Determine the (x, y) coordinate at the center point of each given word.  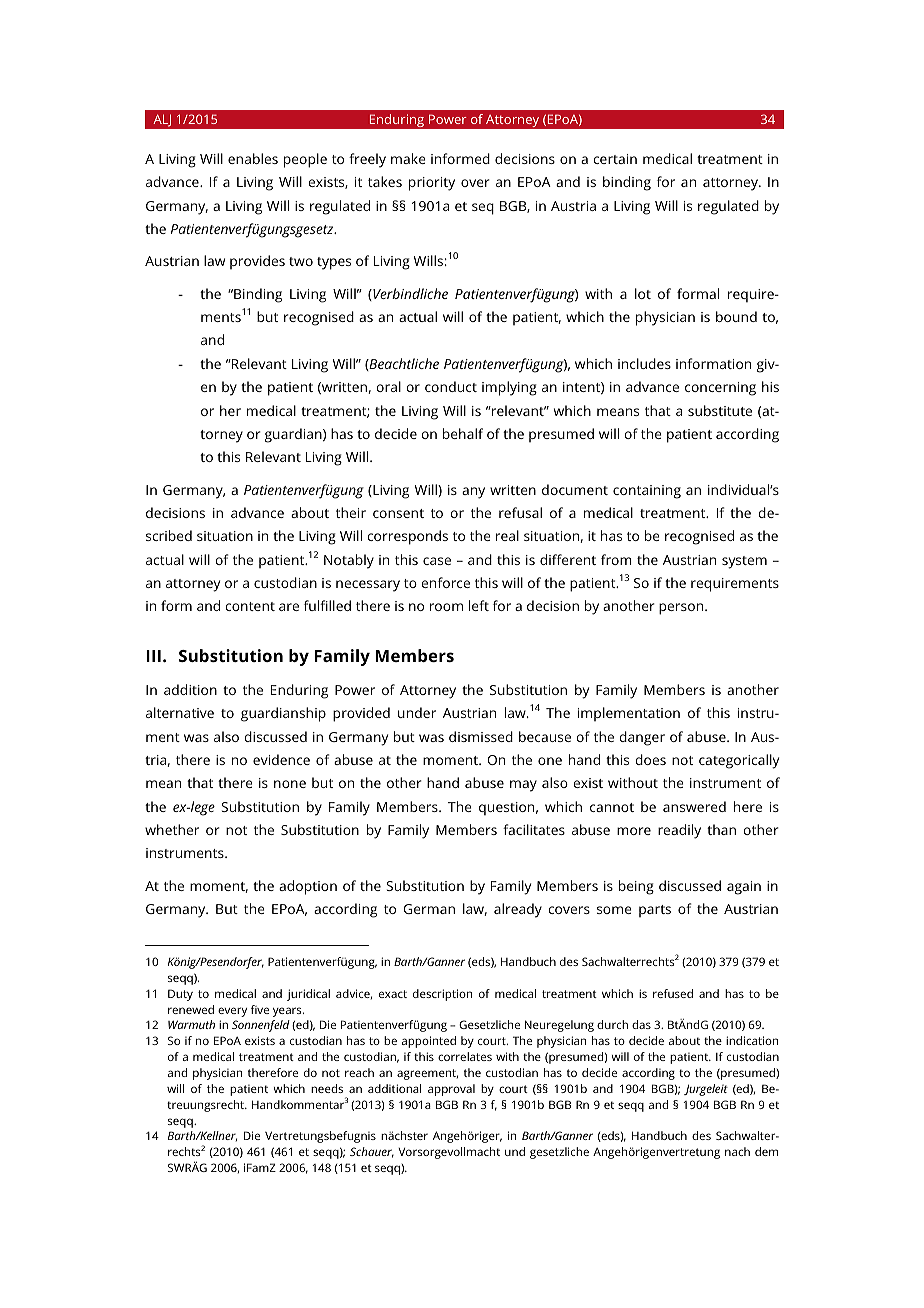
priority (432, 184)
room (446, 607)
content (250, 606)
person (682, 609)
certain (615, 159)
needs (327, 1088)
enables (253, 158)
